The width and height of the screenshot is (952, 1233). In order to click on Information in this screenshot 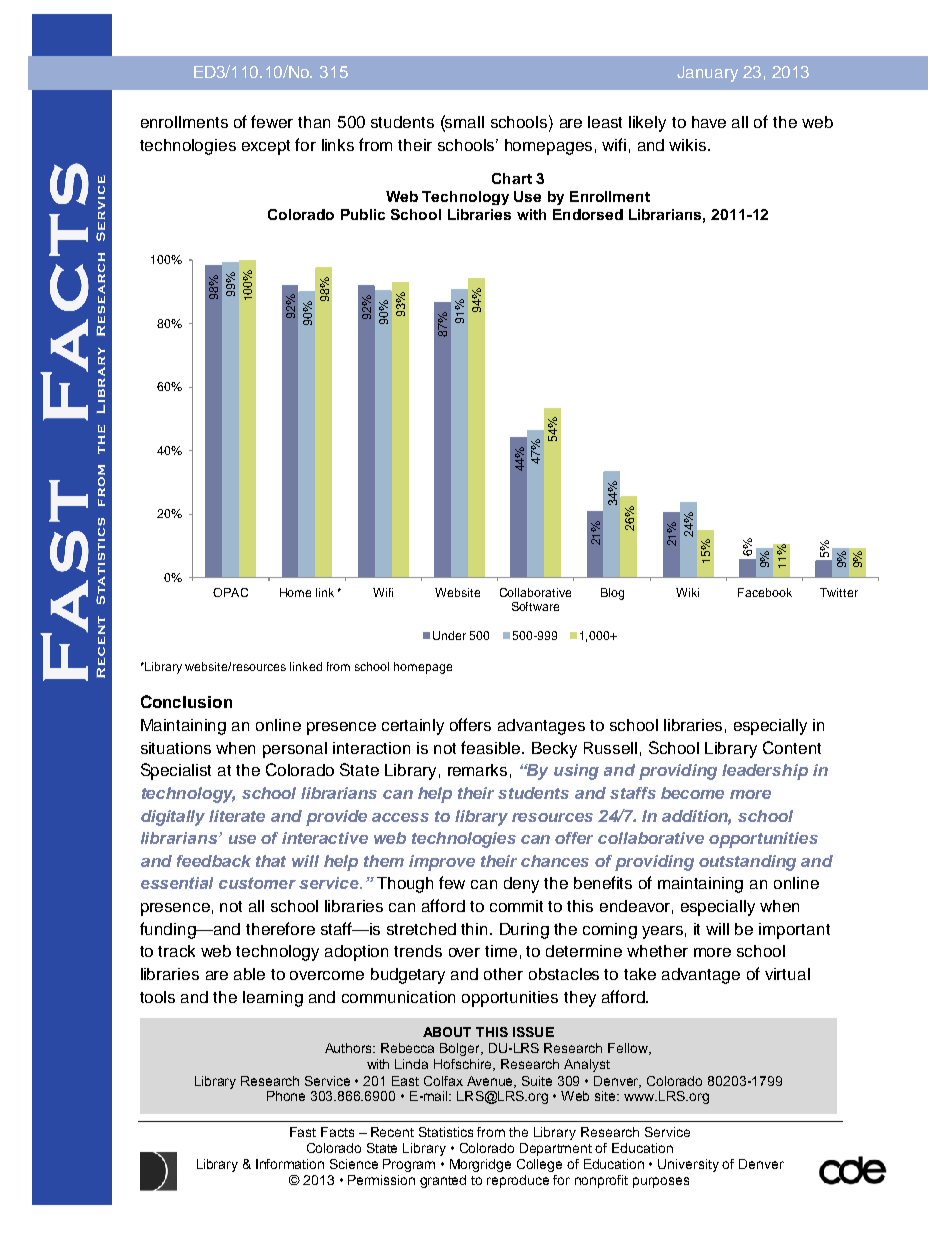, I will do `click(290, 1164)`.
